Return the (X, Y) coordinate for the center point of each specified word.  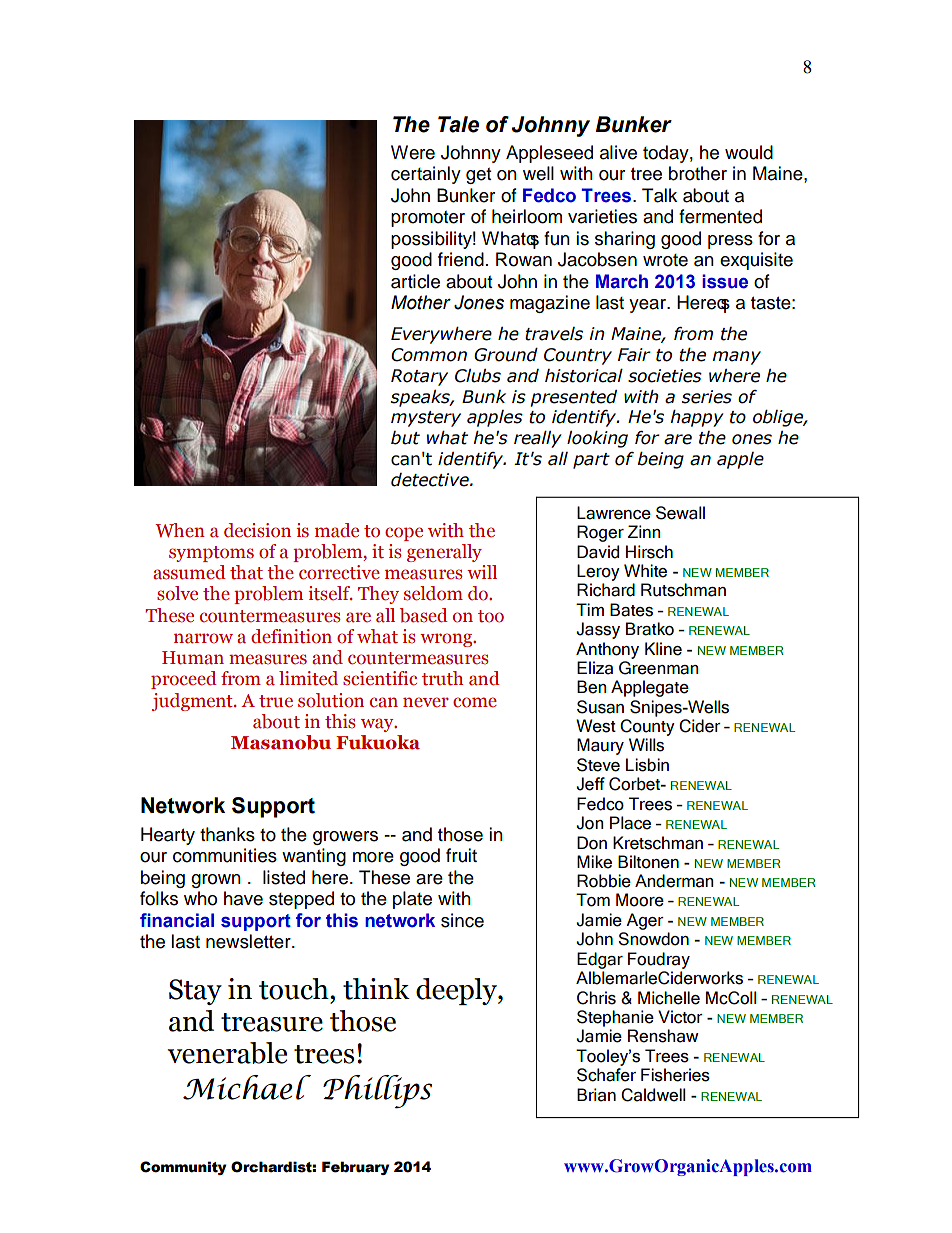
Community (183, 1168)
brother (698, 173)
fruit (461, 855)
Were (413, 152)
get (478, 176)
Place (630, 823)
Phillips (377, 1092)
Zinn (644, 531)
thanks (227, 834)
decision (257, 530)
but (405, 438)
